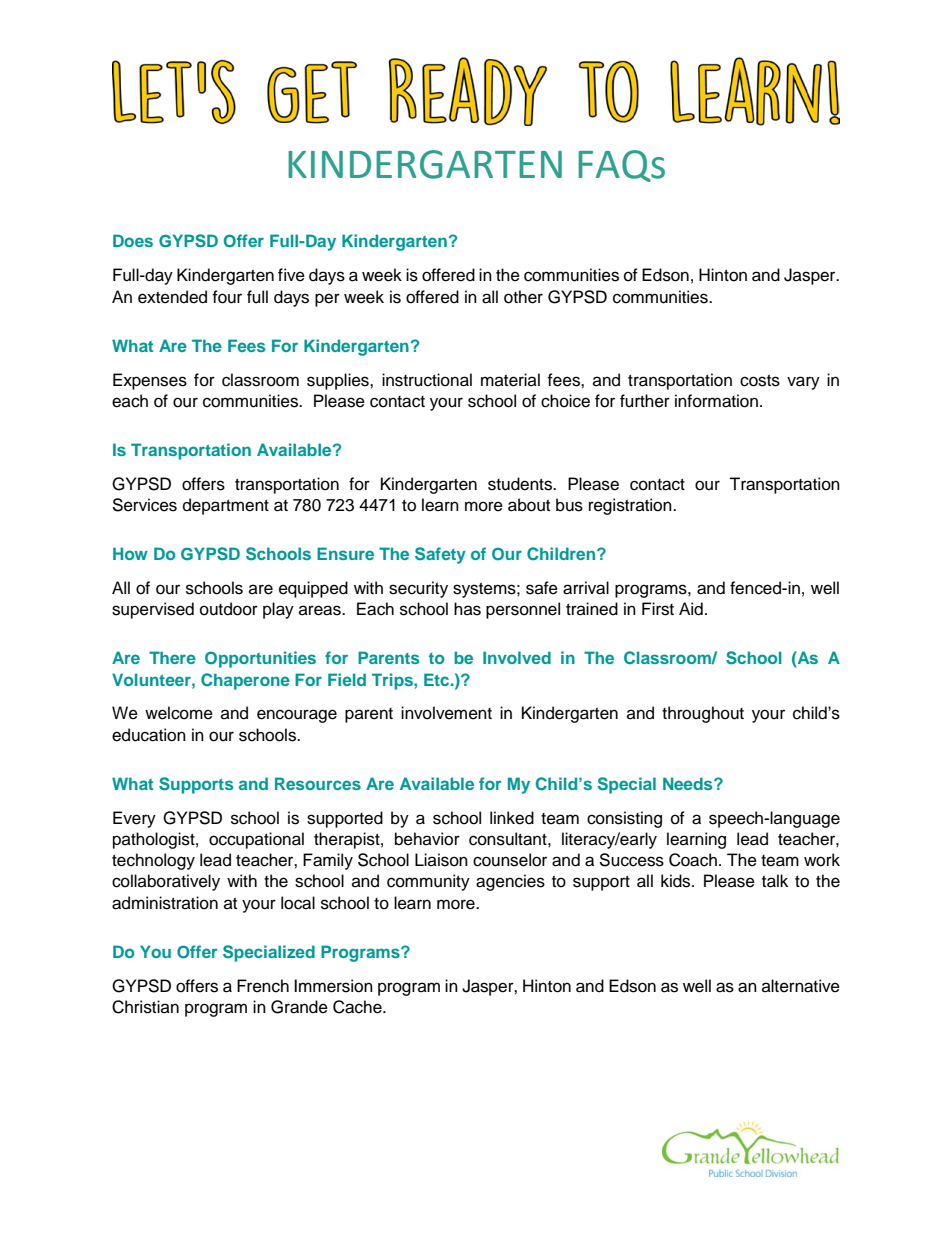 The height and width of the image is (1233, 952). What do you see at coordinates (179, 713) in the image?
I see `welcome` at bounding box center [179, 713].
